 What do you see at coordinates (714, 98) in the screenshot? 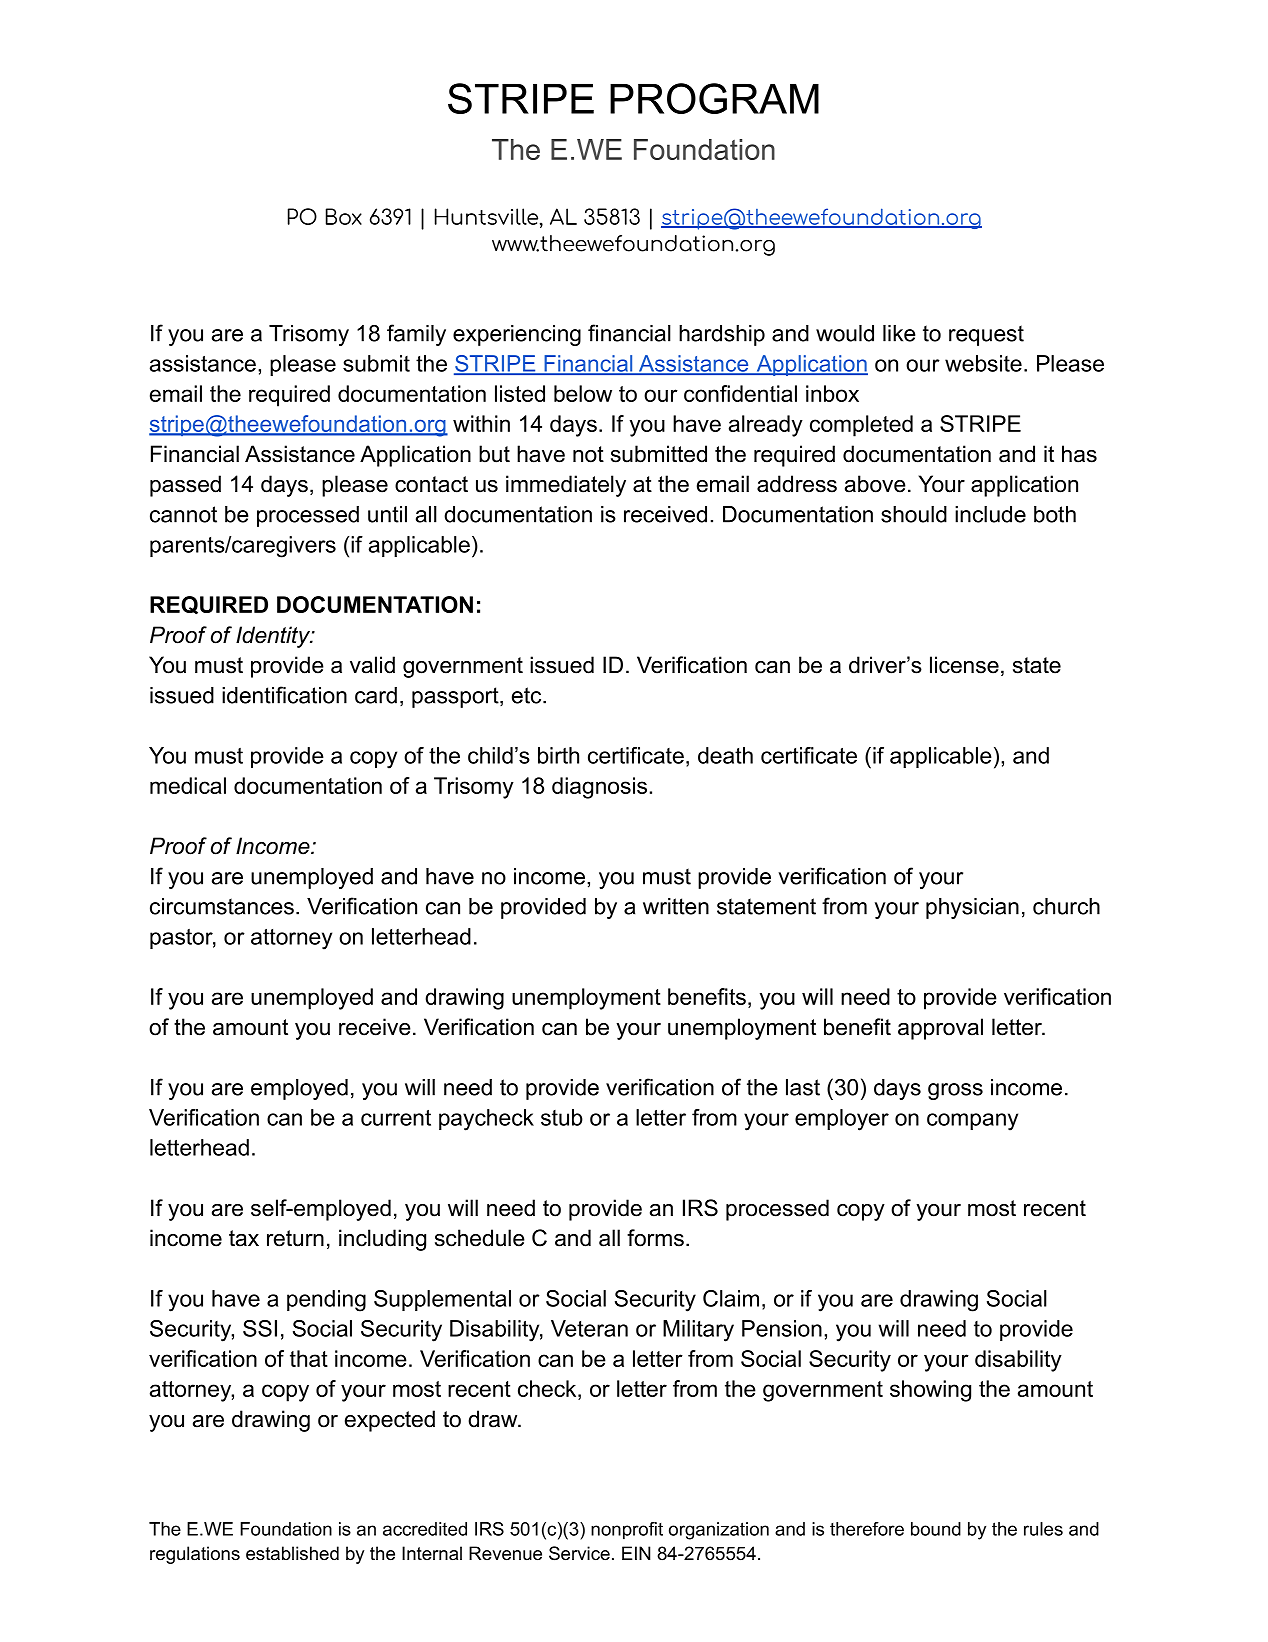
I see `PROGRAM` at bounding box center [714, 98].
